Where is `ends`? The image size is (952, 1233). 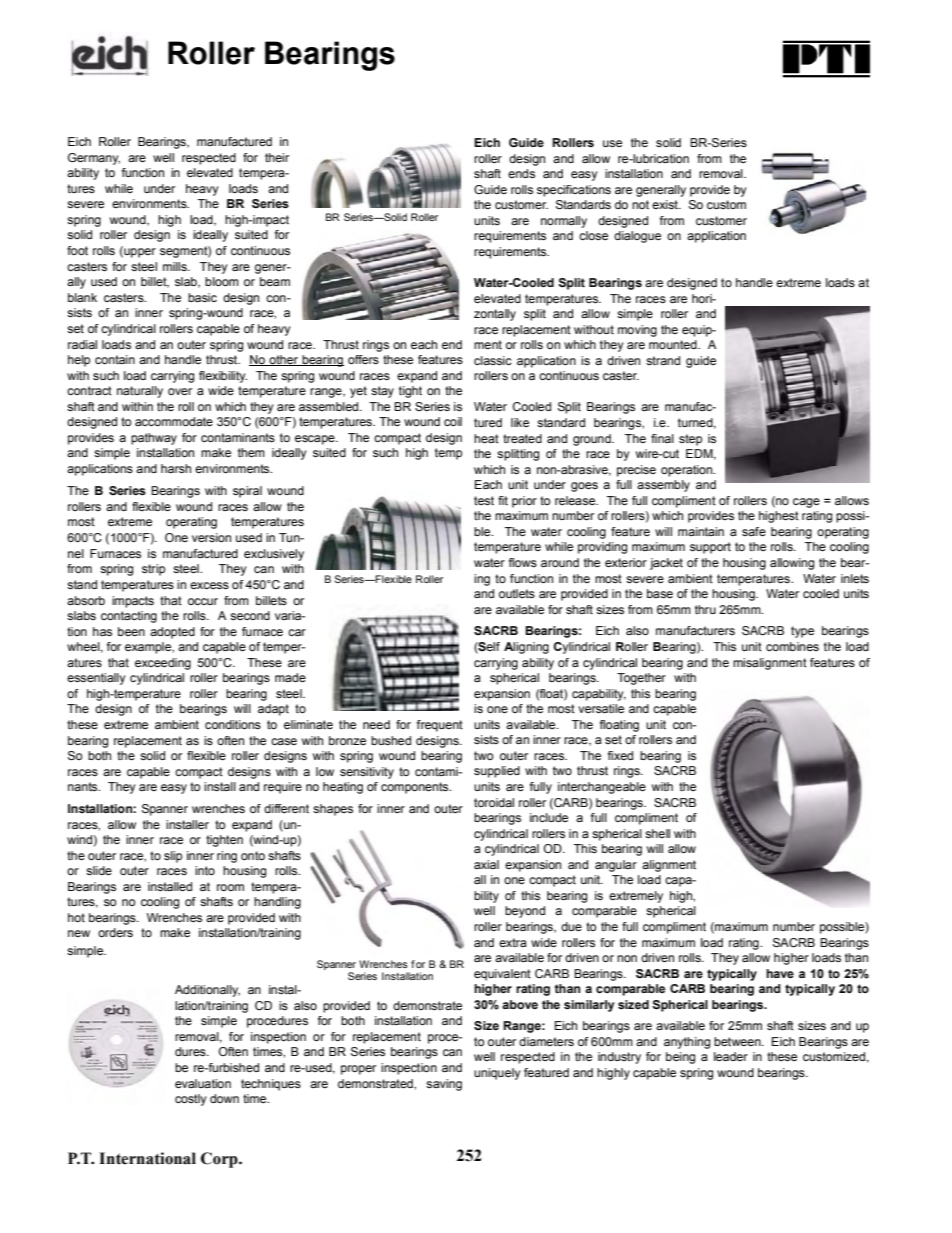
ends is located at coordinates (521, 173).
